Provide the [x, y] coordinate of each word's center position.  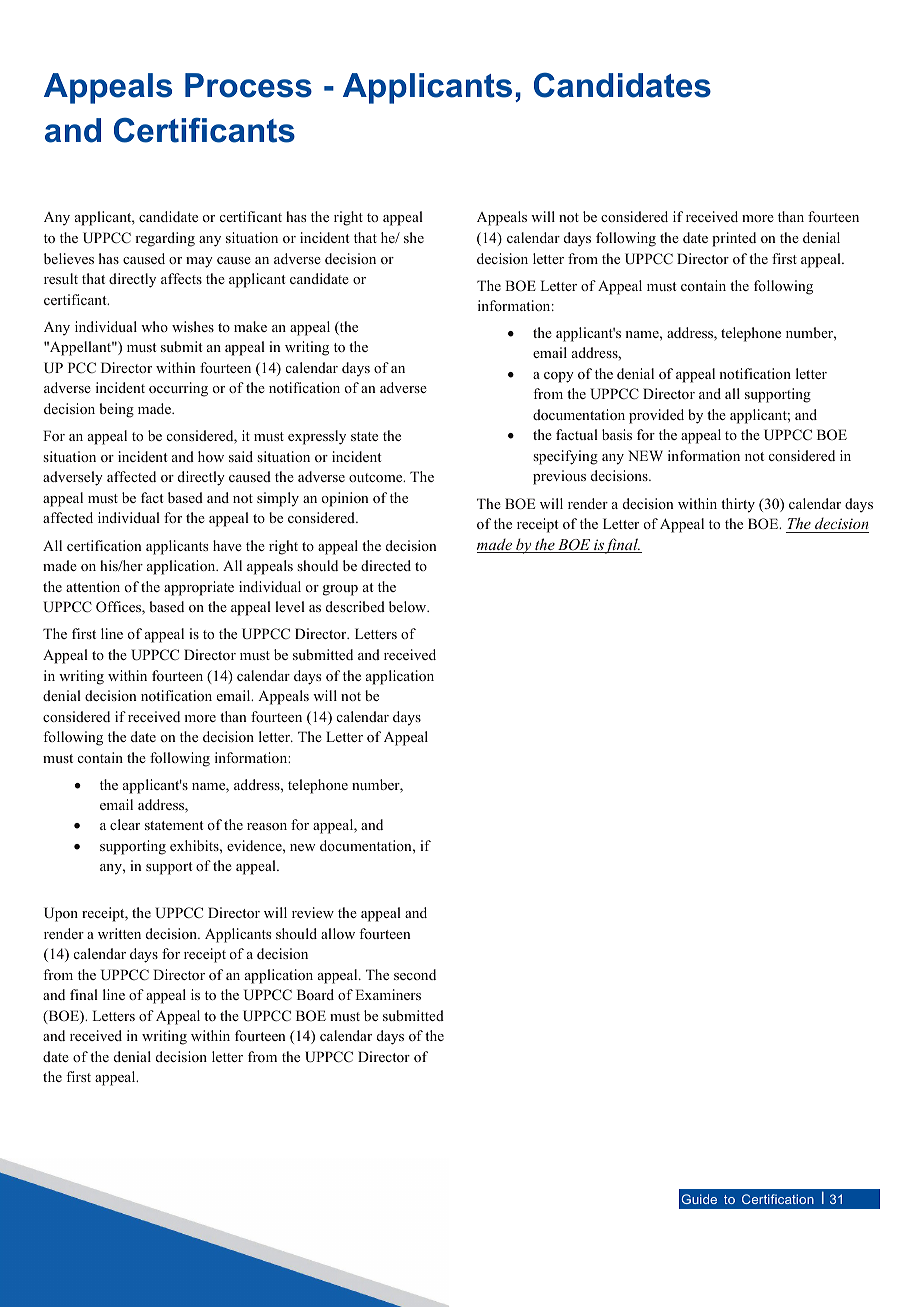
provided [656, 416]
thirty [738, 505]
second [415, 974]
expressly [317, 437]
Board [315, 994]
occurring [178, 389]
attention [93, 586]
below [409, 606]
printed [734, 239]
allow [338, 933]
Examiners [388, 994]
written [119, 933]
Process [248, 85]
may [199, 262]
